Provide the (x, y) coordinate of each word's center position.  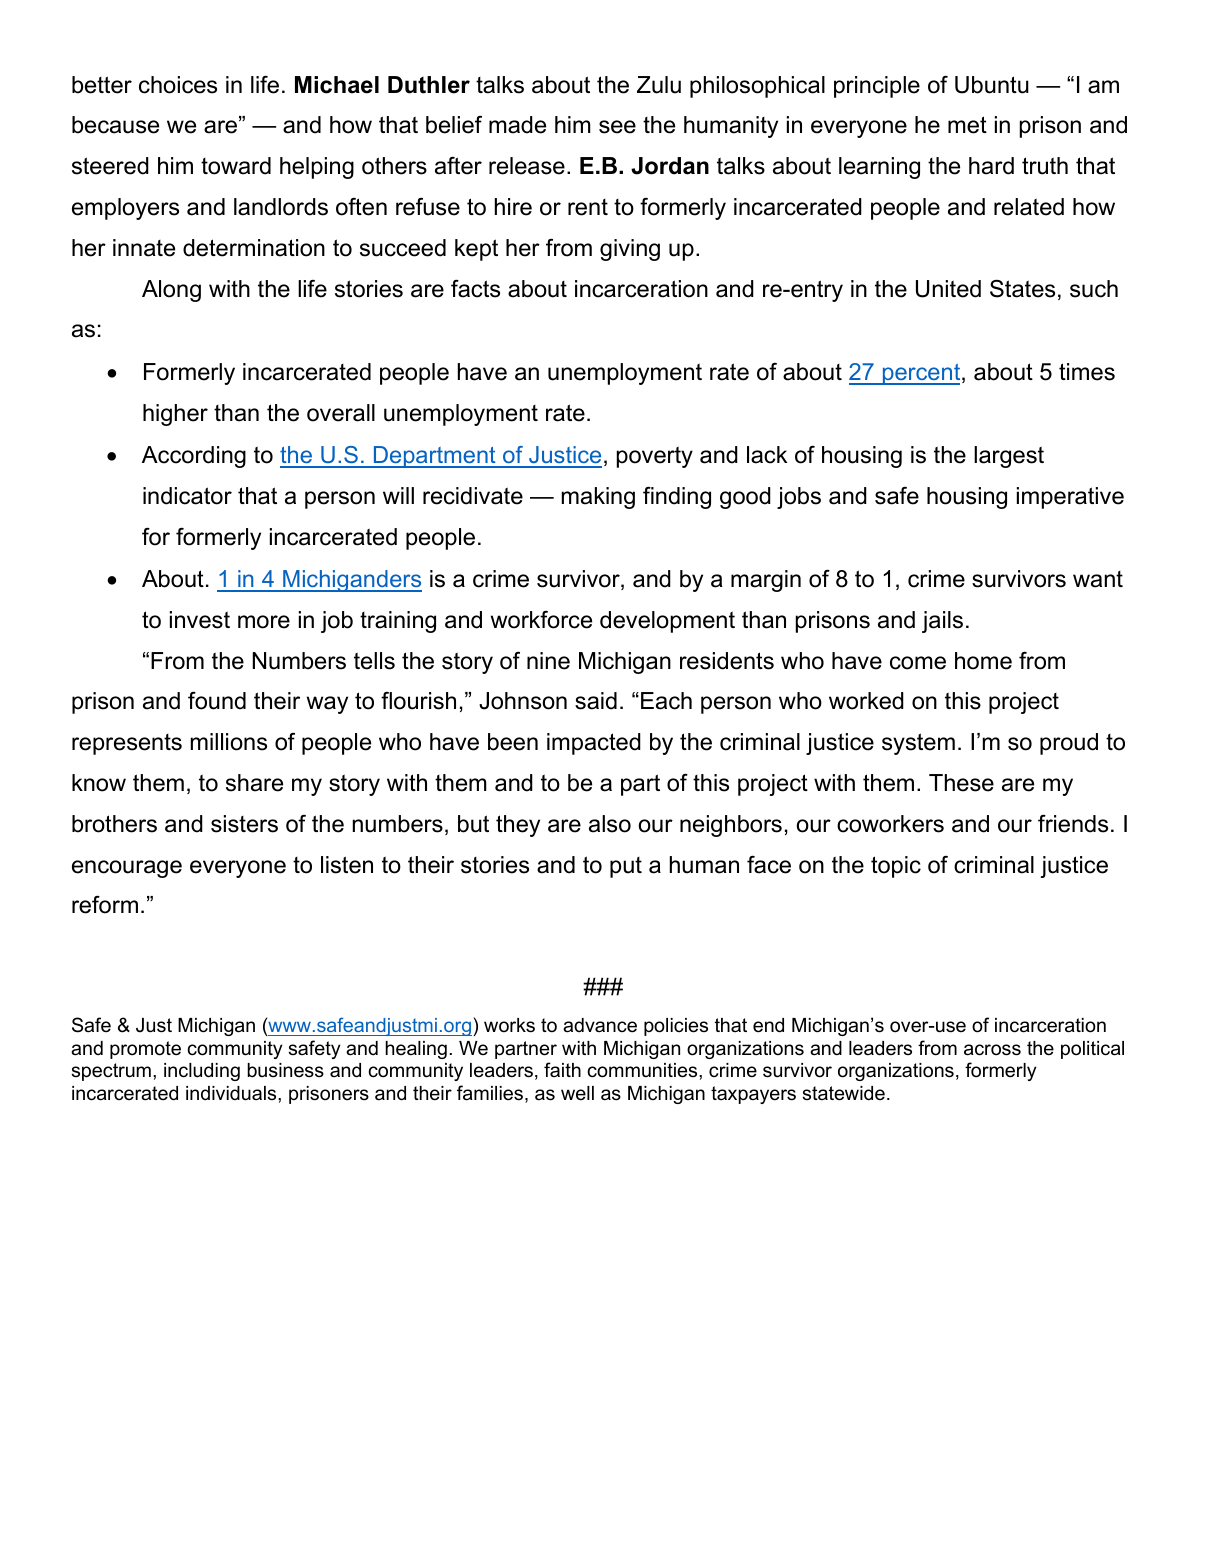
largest (1009, 457)
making (598, 498)
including (202, 1072)
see (617, 127)
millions (229, 742)
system (918, 744)
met (967, 125)
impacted (594, 744)
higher (175, 415)
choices (178, 85)
